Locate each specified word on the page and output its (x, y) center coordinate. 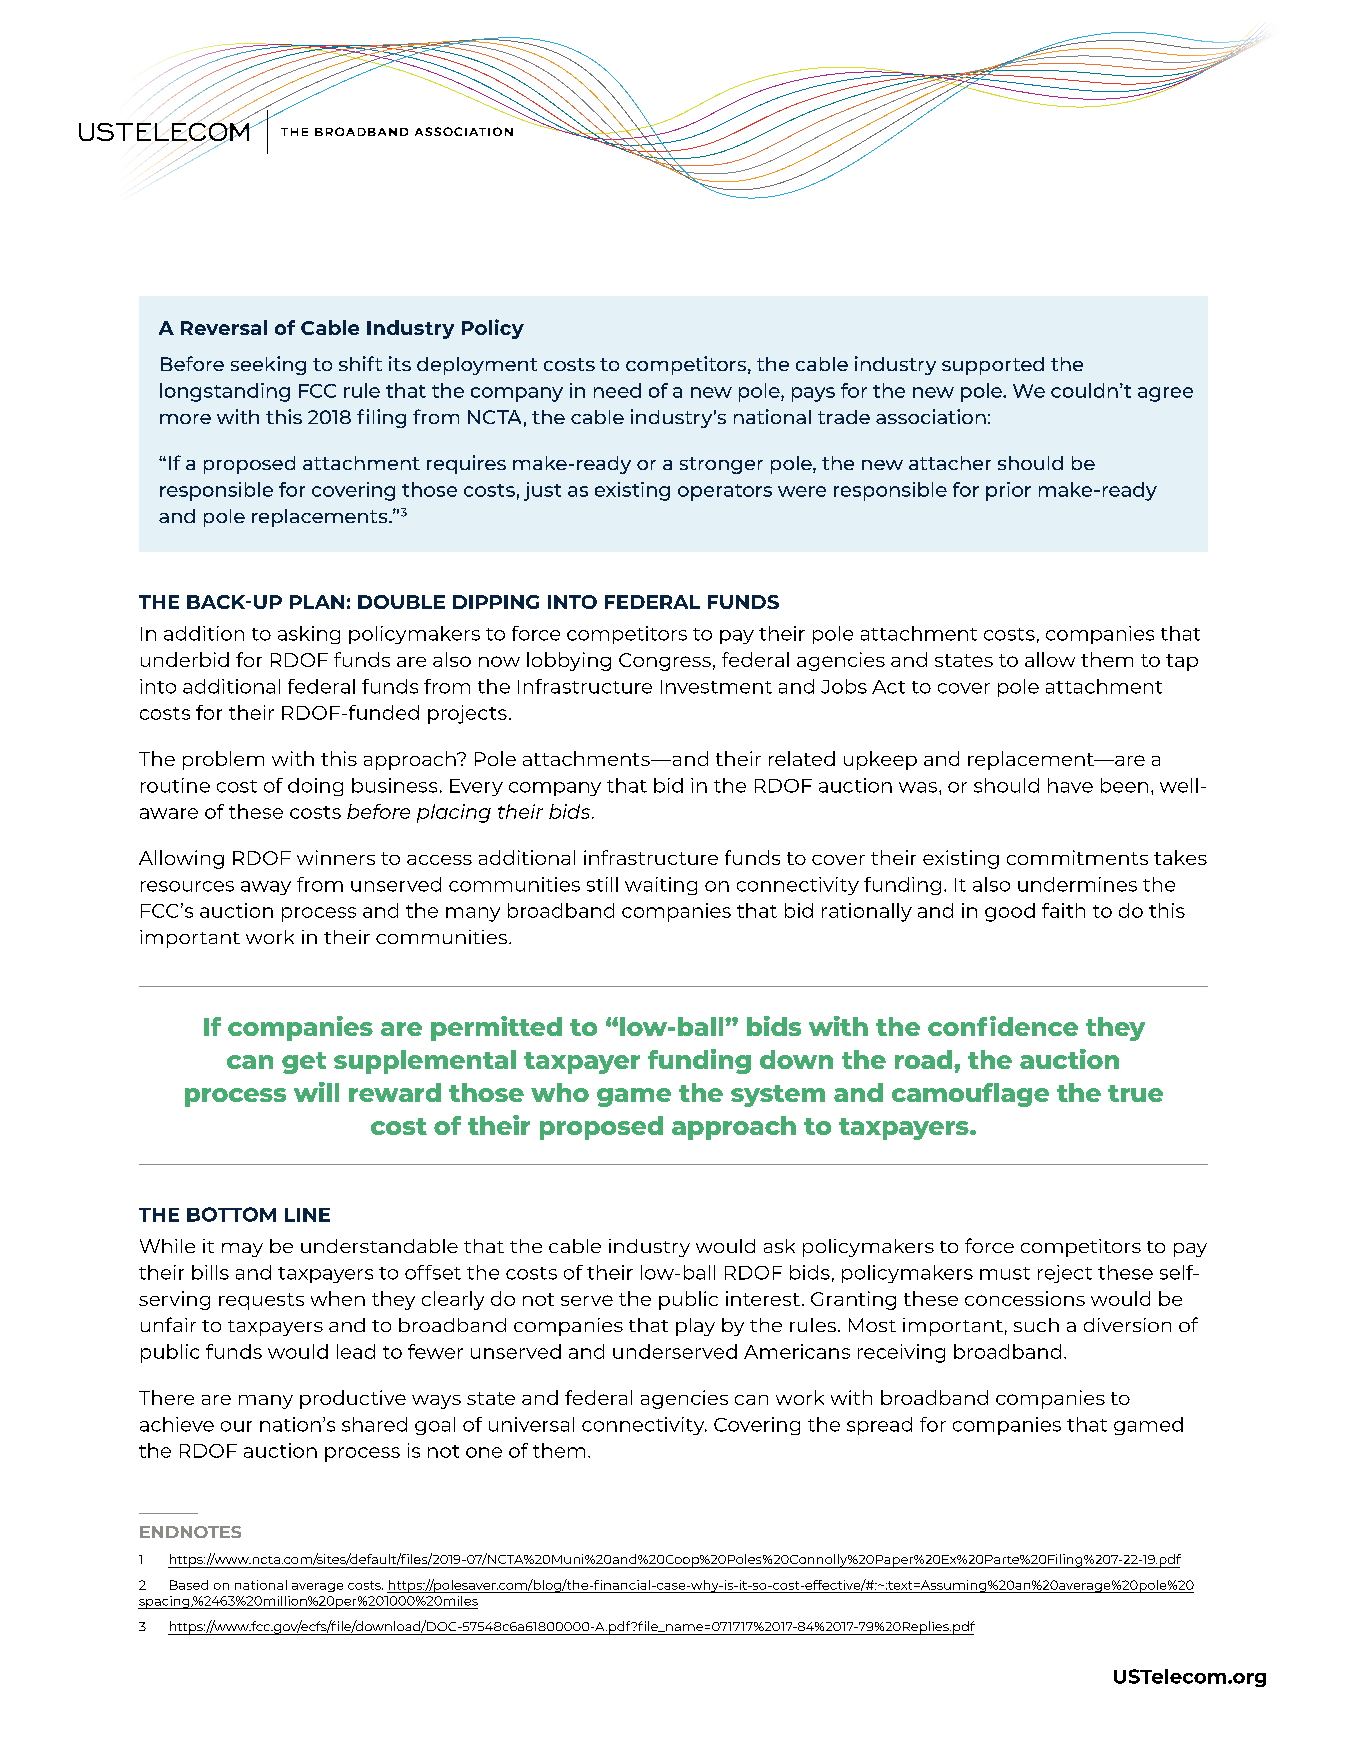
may (242, 1250)
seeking (268, 365)
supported (993, 366)
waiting (661, 886)
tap (1182, 662)
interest (763, 1298)
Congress (665, 662)
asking (309, 635)
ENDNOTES (190, 1532)
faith (1063, 910)
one (484, 1452)
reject (1065, 1274)
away (266, 888)
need (617, 390)
